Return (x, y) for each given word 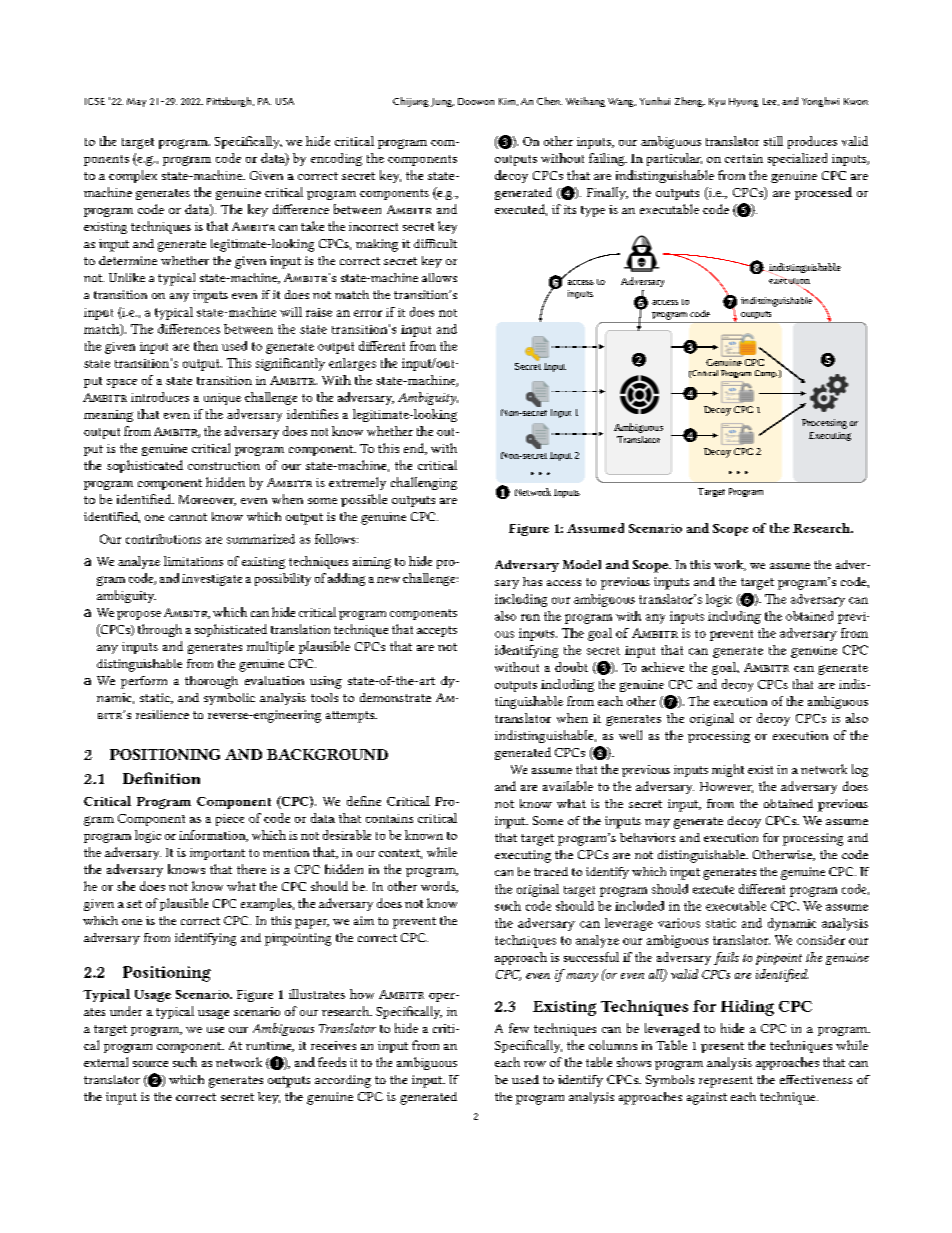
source (150, 1064)
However (726, 787)
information (213, 836)
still (773, 141)
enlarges (352, 364)
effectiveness (816, 1079)
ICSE (95, 101)
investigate (212, 580)
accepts (437, 631)
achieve (663, 667)
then (206, 346)
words (439, 887)
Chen (549, 101)
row (535, 1064)
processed (823, 193)
